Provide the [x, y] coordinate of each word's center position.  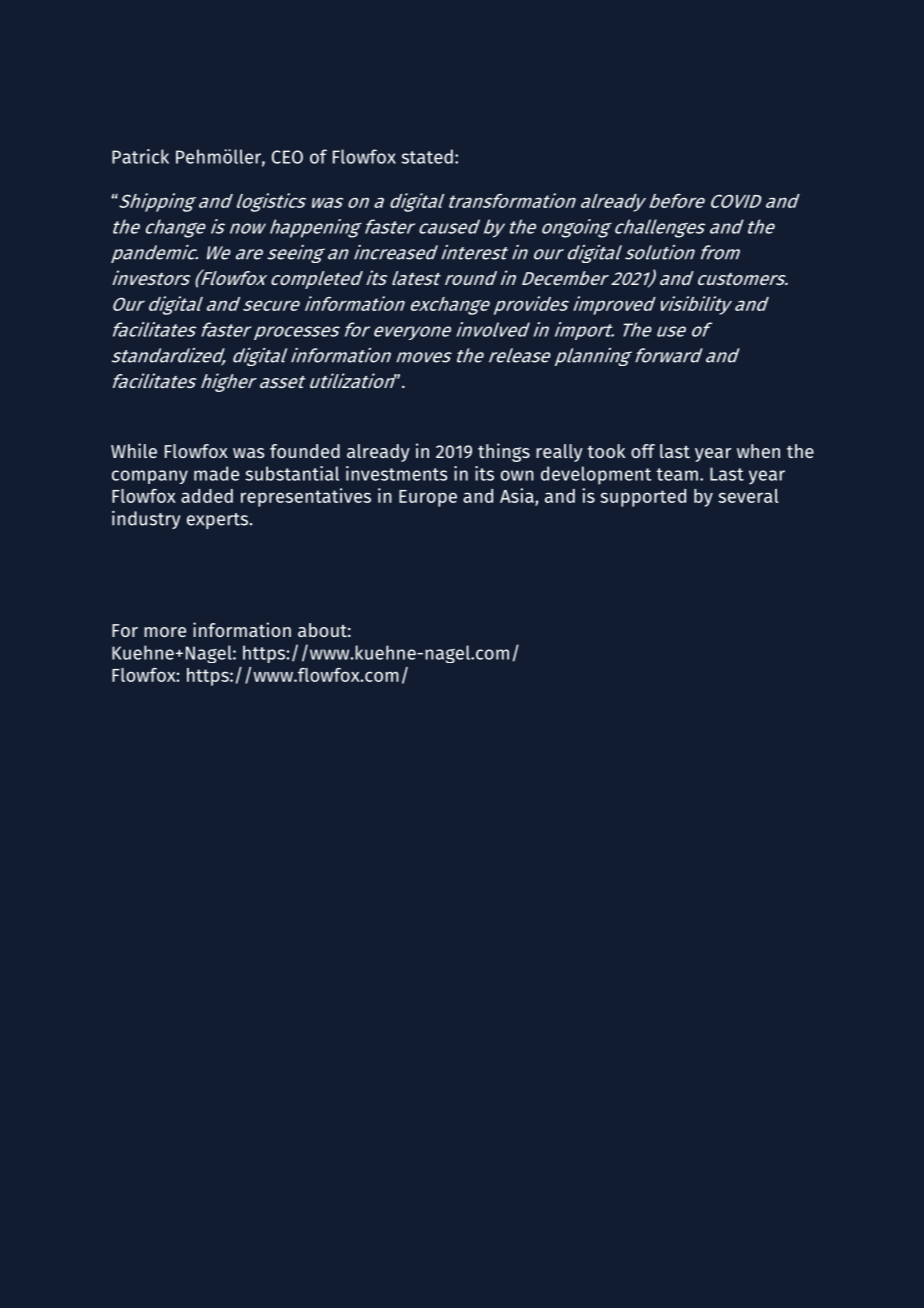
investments [397, 473]
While [134, 450]
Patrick [140, 156]
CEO [287, 157]
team [677, 474]
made [216, 473]
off [643, 451]
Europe [428, 498]
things [504, 452]
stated [427, 156]
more [165, 632]
